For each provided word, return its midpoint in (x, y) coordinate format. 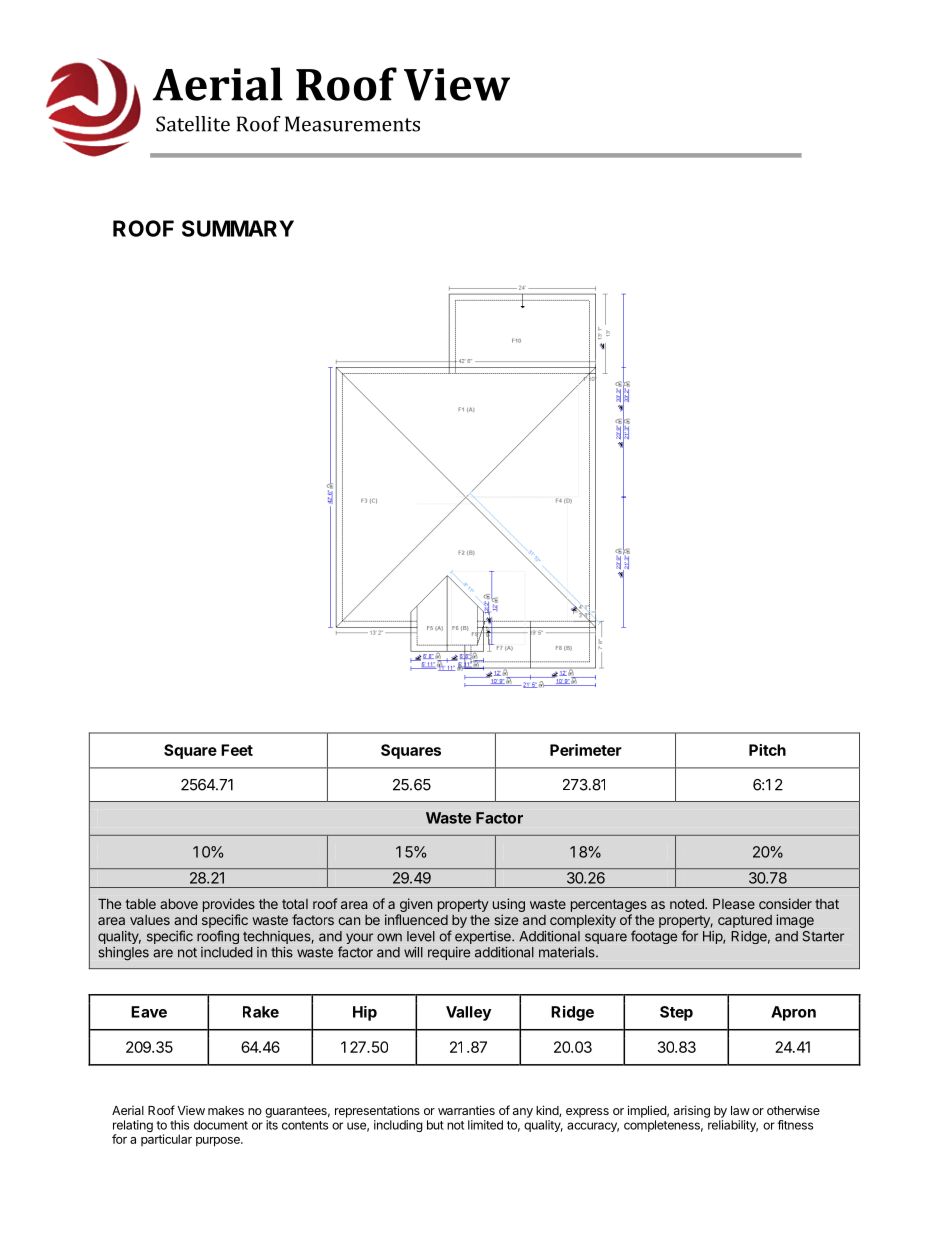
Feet (237, 750)
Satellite (193, 124)
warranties (466, 1110)
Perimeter (586, 750)
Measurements (352, 124)
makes (226, 1110)
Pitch (767, 750)
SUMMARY (238, 228)
